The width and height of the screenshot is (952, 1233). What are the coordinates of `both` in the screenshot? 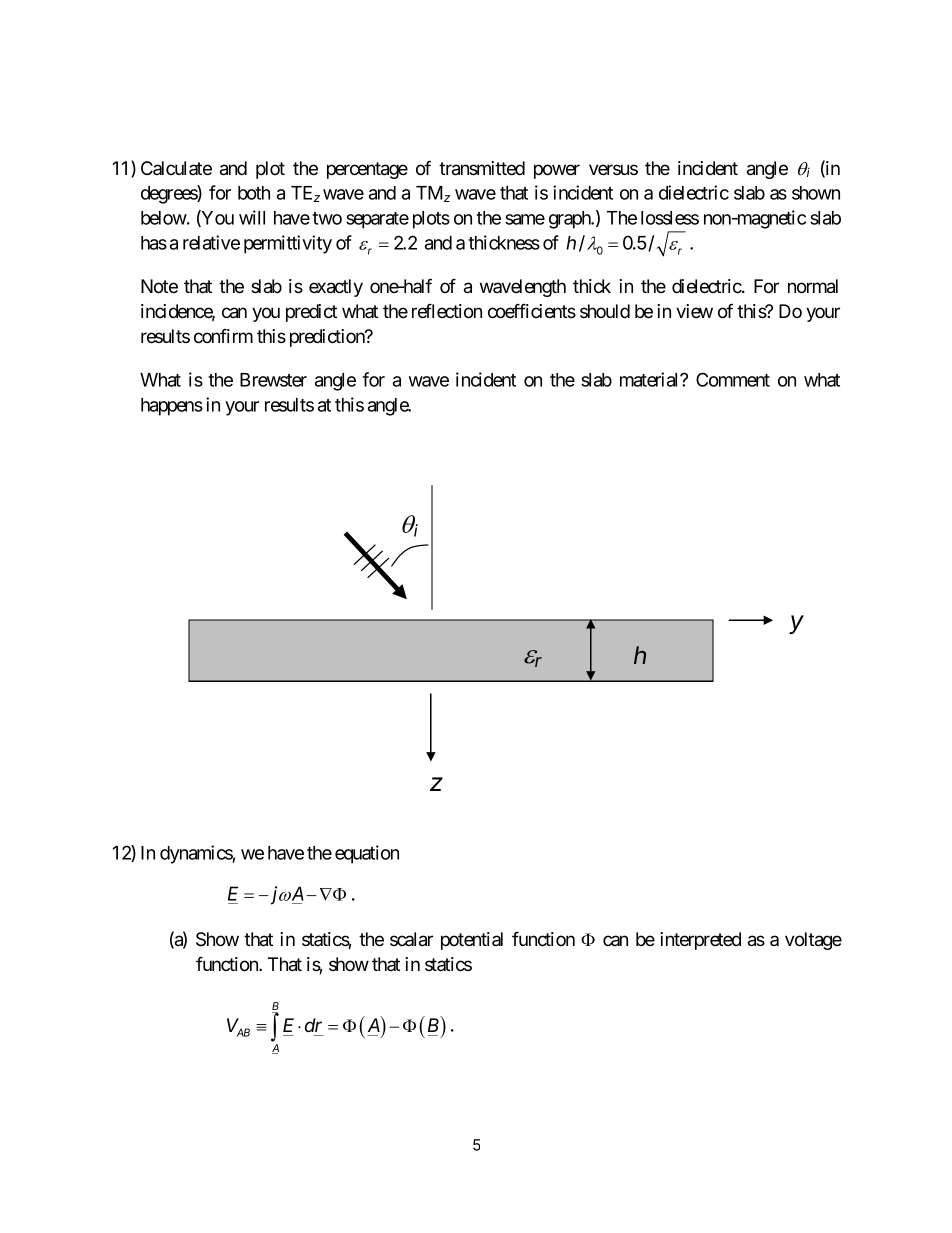 It's located at (254, 193).
